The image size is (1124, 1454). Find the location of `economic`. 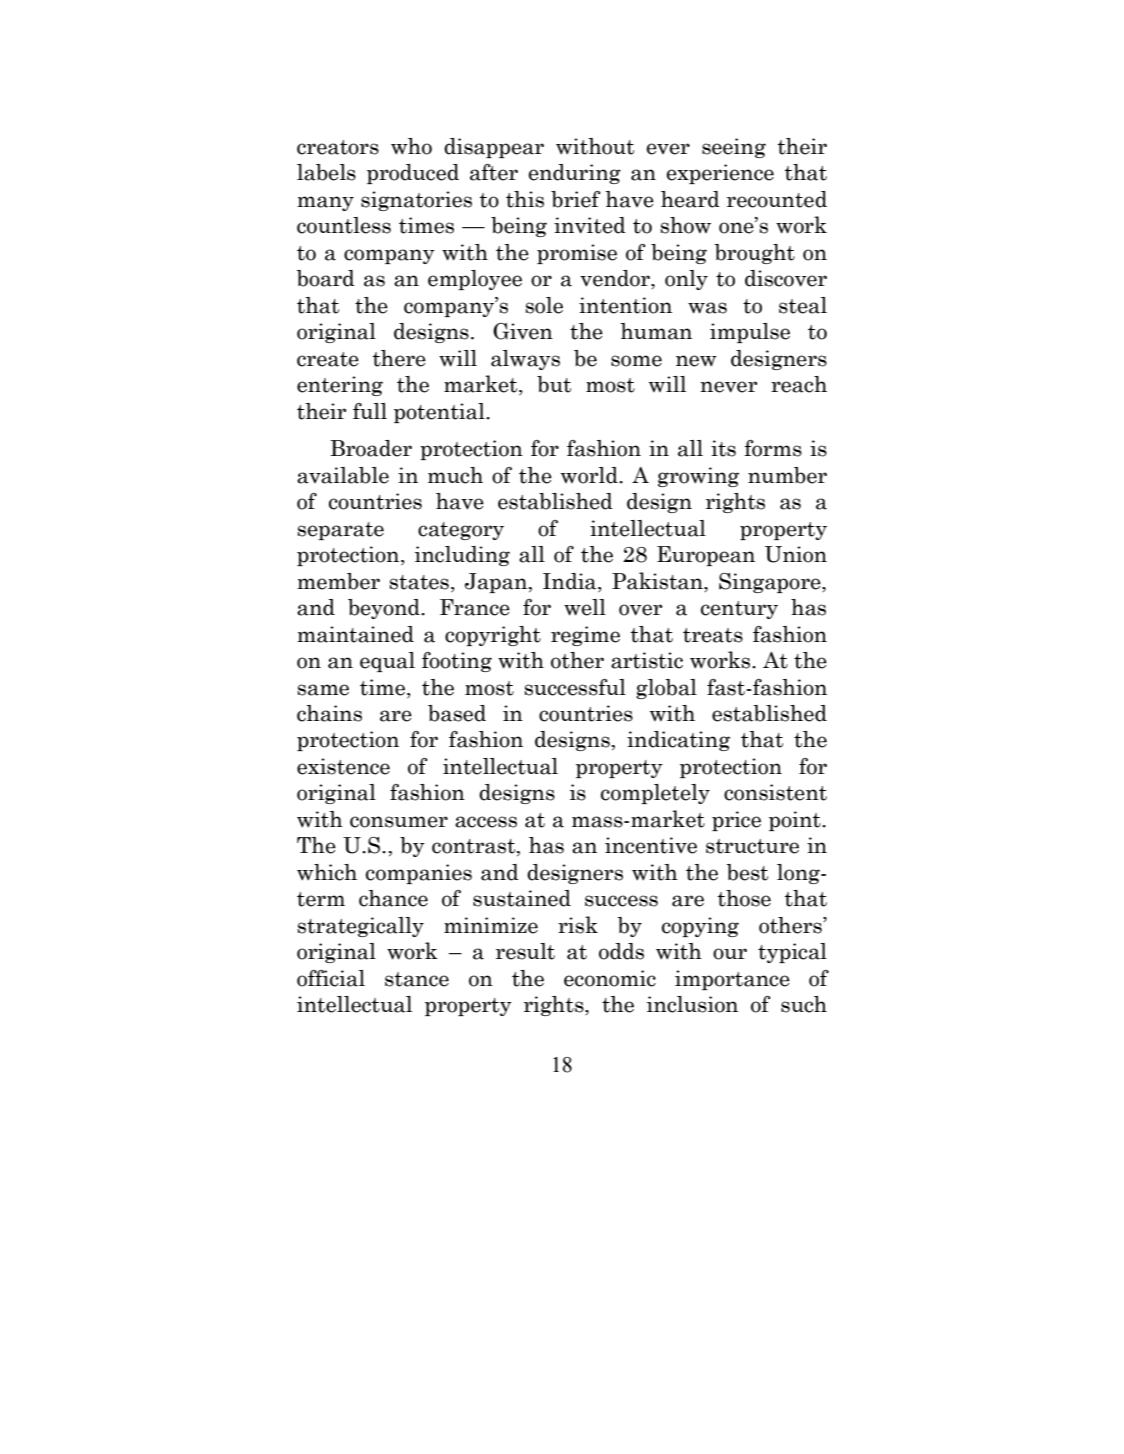

economic is located at coordinates (610, 978).
